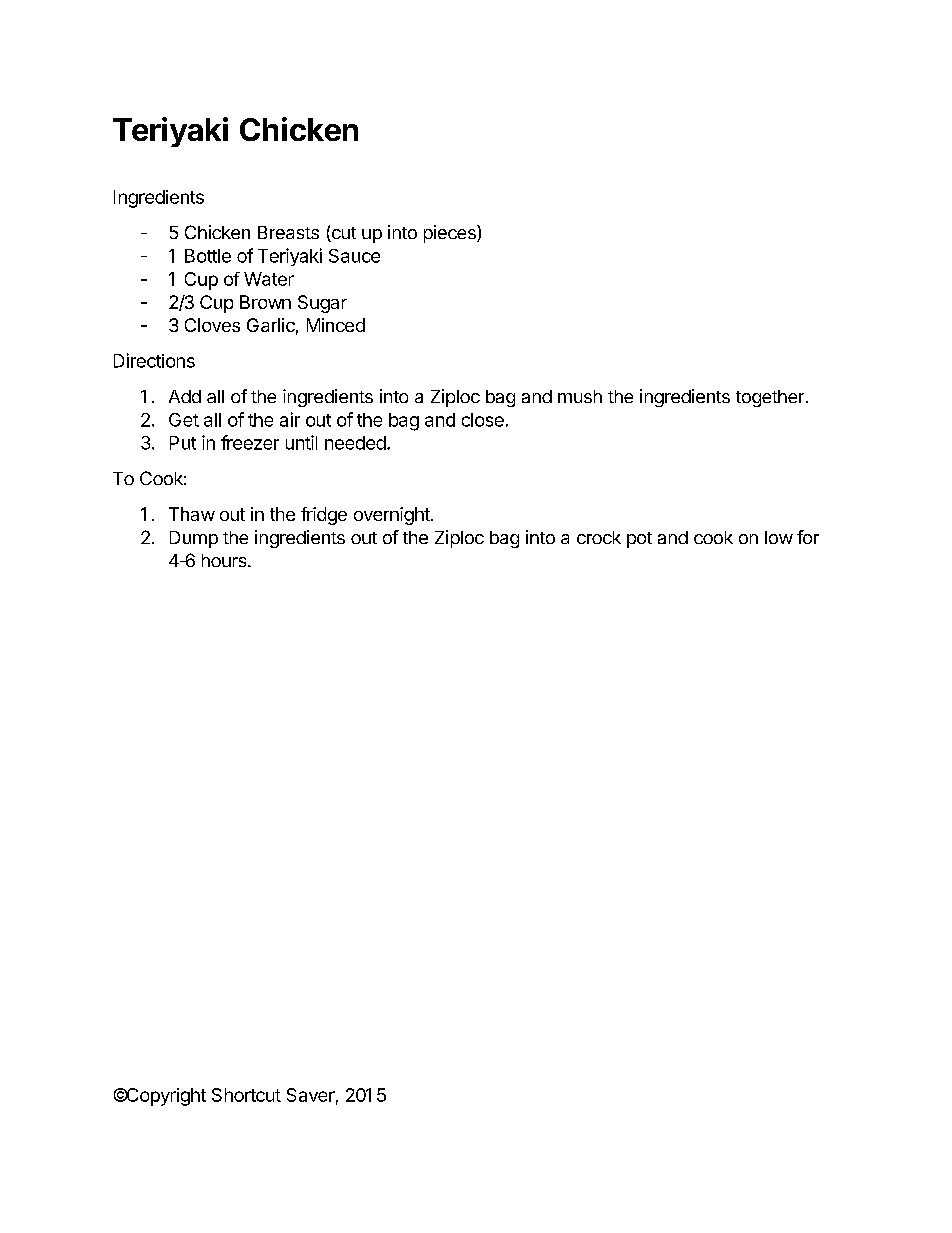 This image has width=952, height=1233. I want to click on Bottle, so click(208, 256).
